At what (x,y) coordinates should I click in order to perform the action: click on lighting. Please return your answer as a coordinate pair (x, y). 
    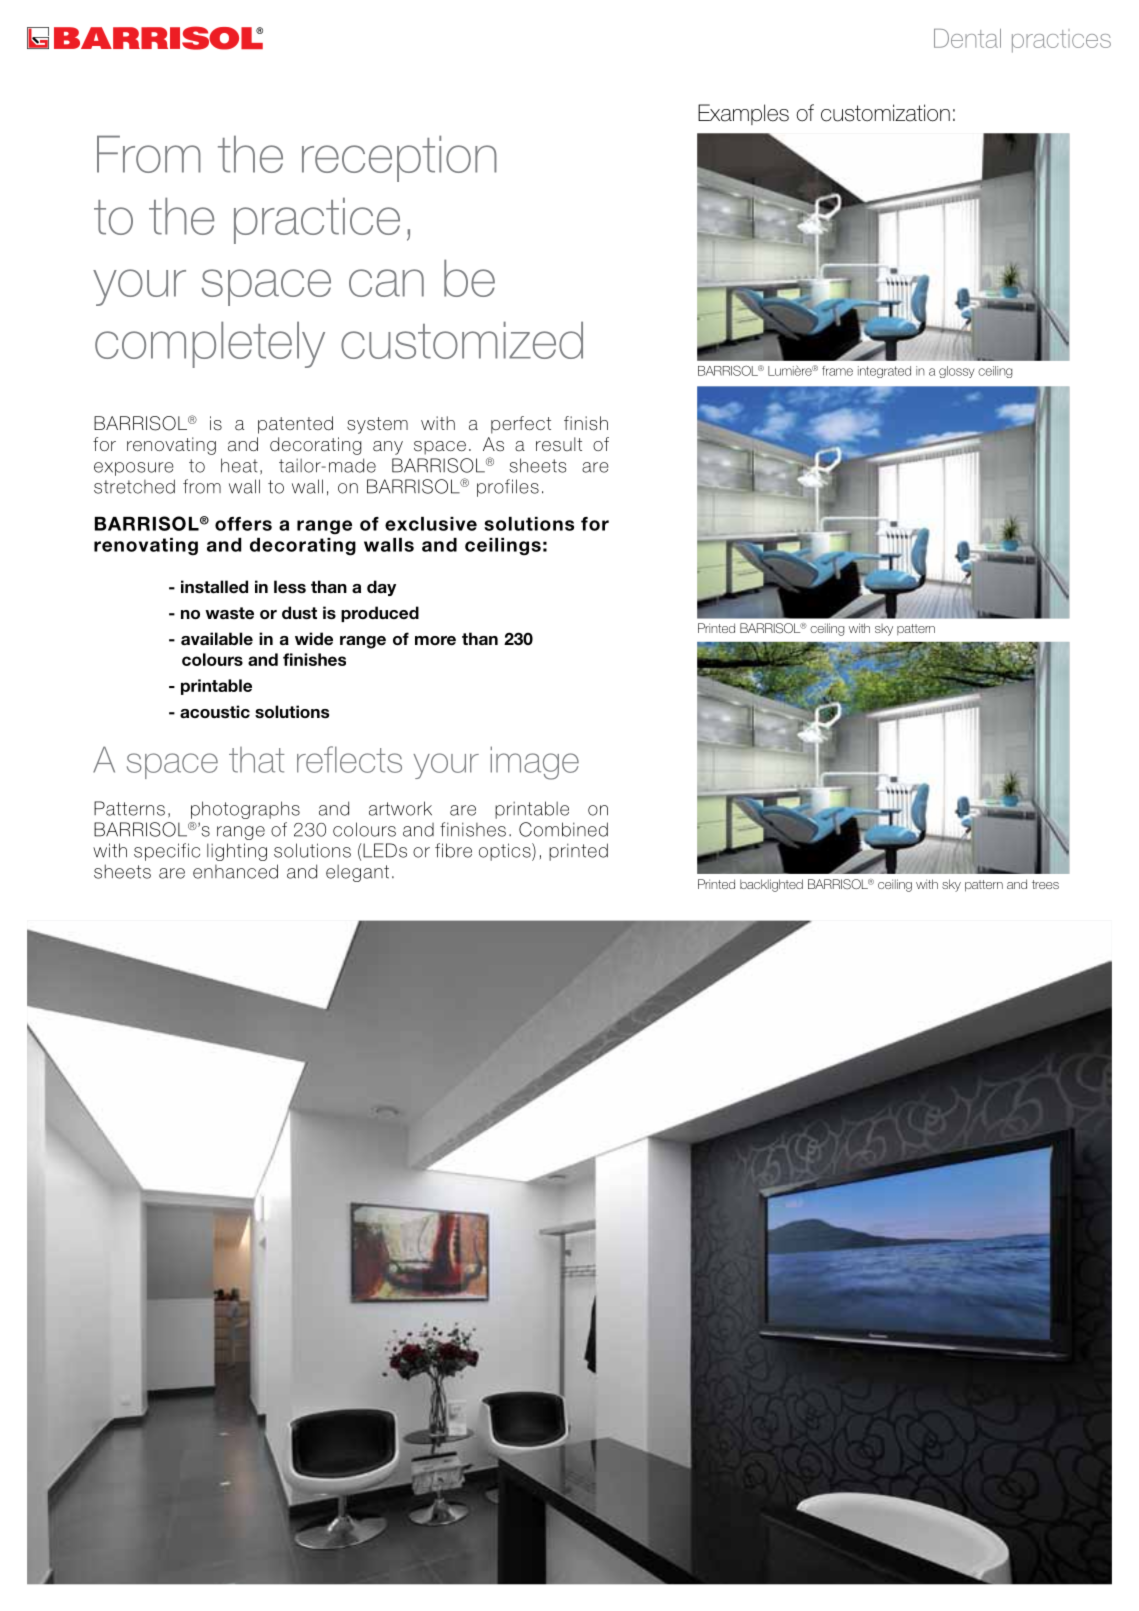
    Looking at the image, I should click on (237, 852).
